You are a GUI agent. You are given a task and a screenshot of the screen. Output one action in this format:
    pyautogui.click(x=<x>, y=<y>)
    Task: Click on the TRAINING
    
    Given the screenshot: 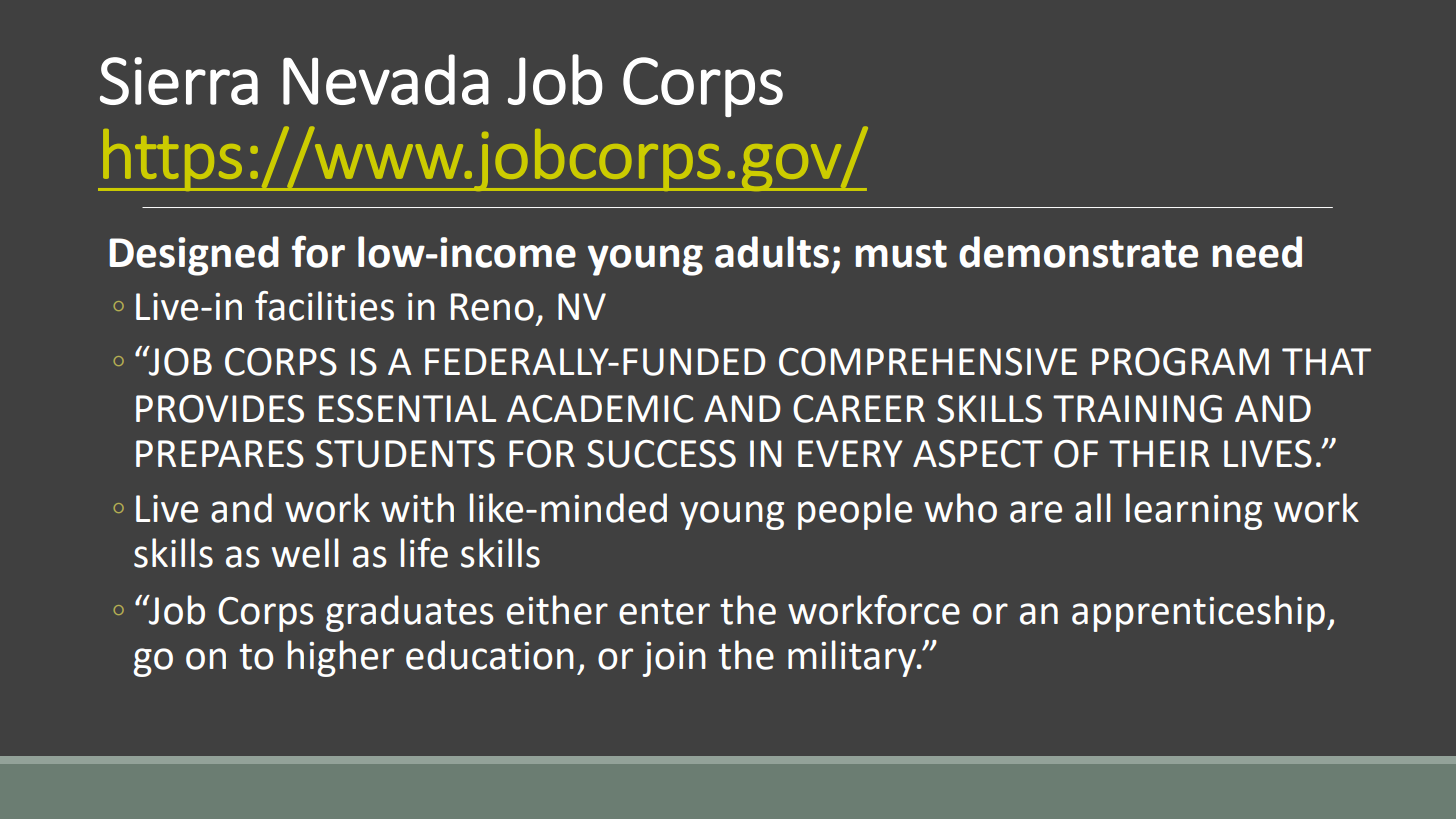 What is the action you would take?
    pyautogui.click(x=1137, y=409)
